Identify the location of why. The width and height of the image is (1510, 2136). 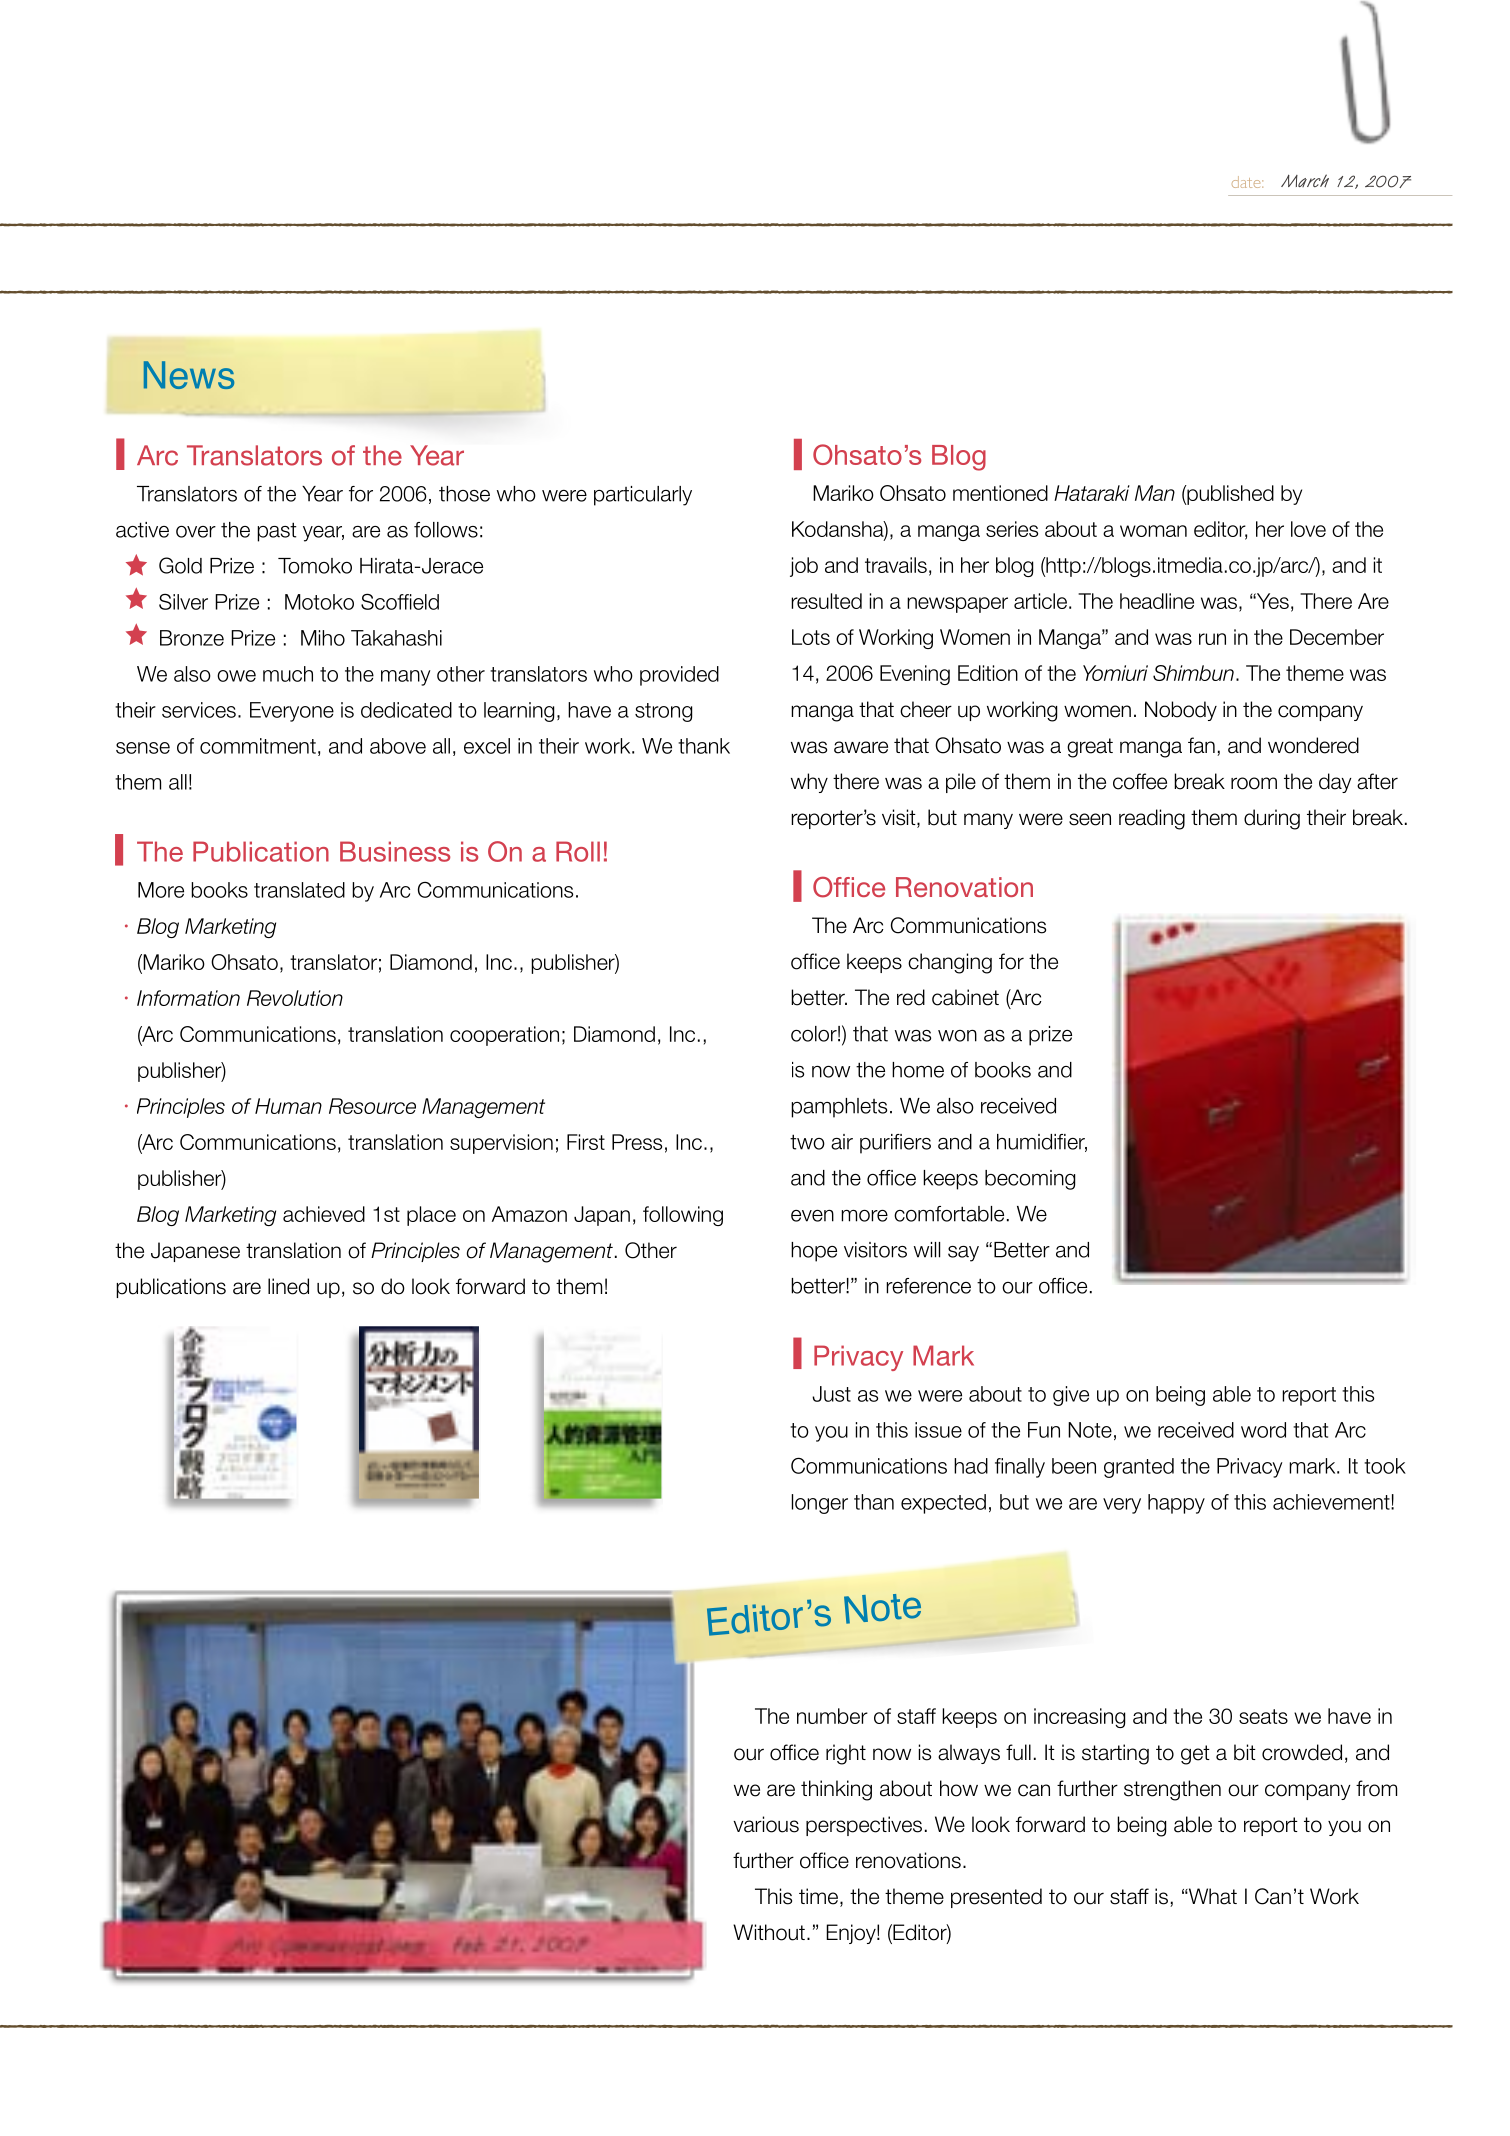
(809, 783).
